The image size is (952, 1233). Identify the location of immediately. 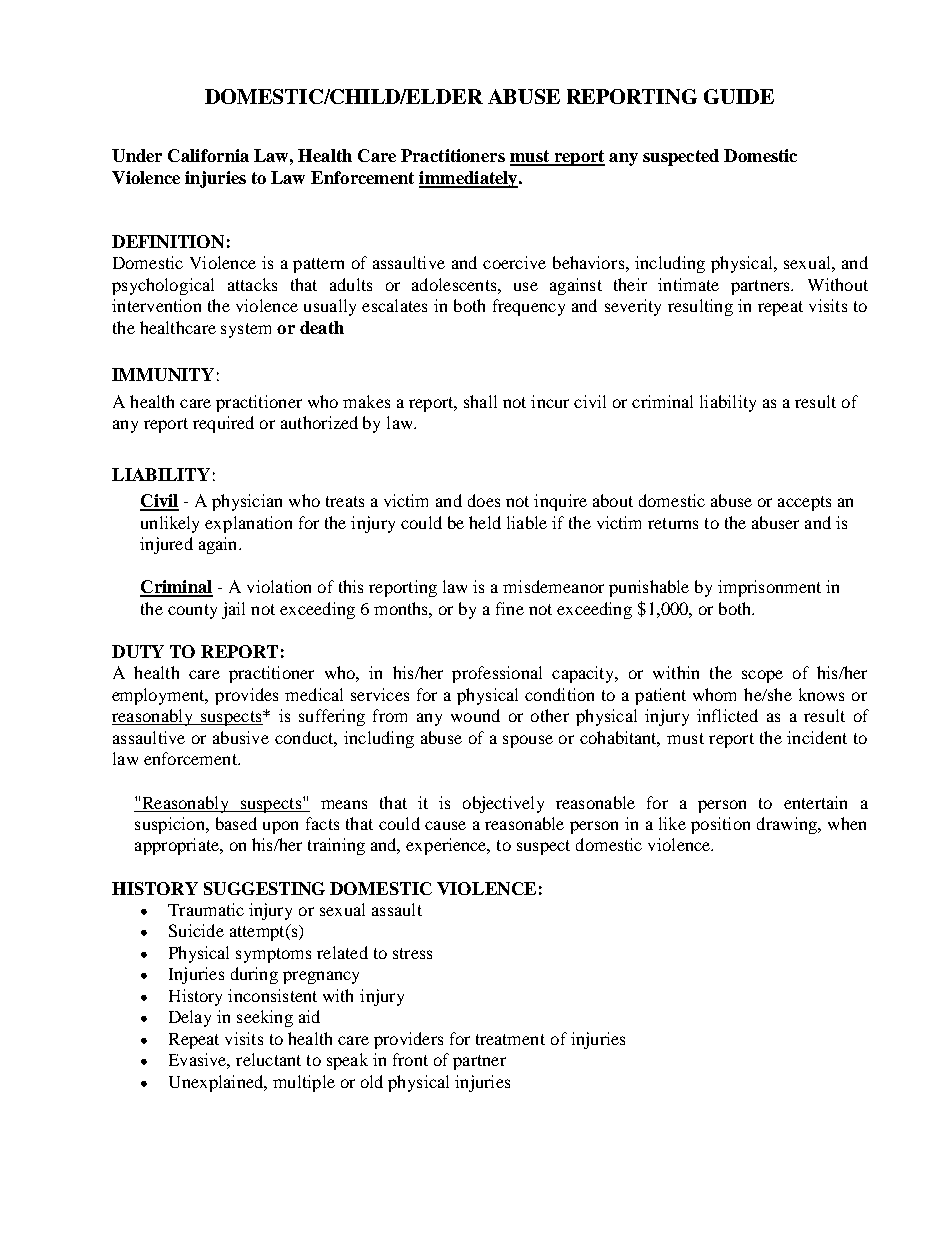
(469, 179).
